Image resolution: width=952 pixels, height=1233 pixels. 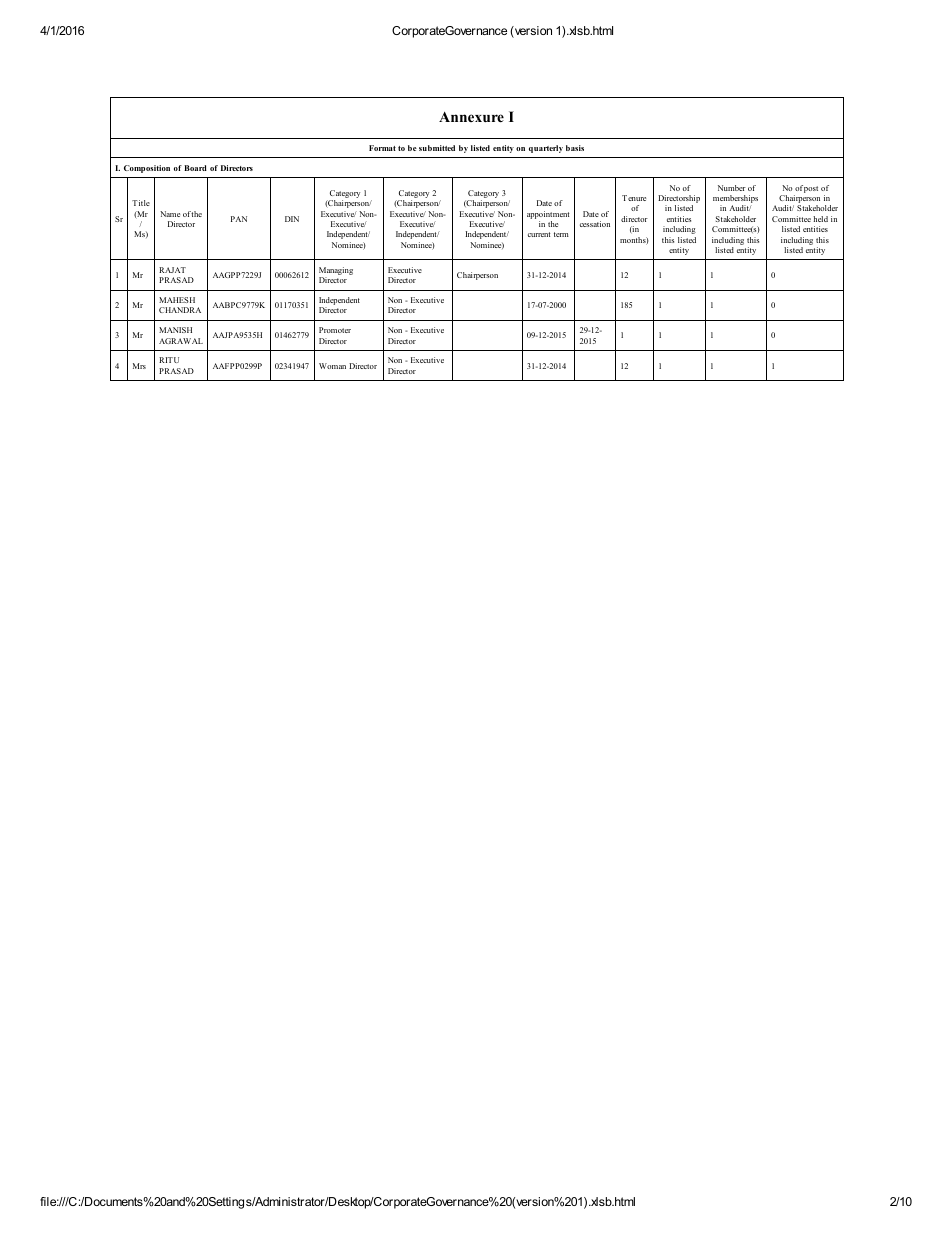 I want to click on term, so click(x=561, y=234).
